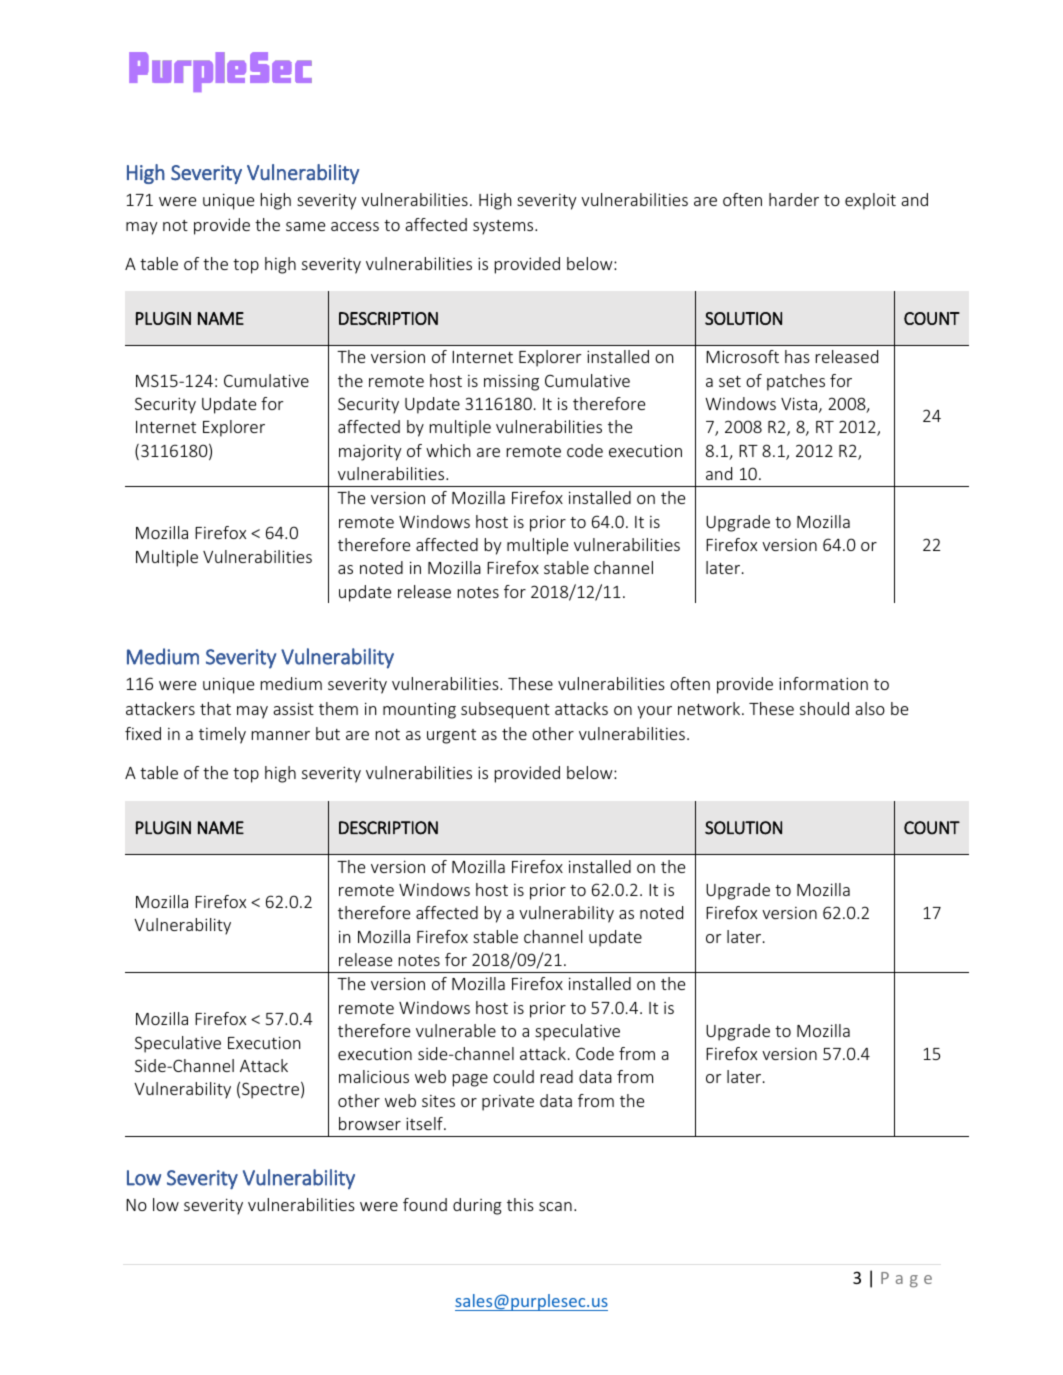 The width and height of the image is (1063, 1375). I want to click on browser, so click(370, 1123).
